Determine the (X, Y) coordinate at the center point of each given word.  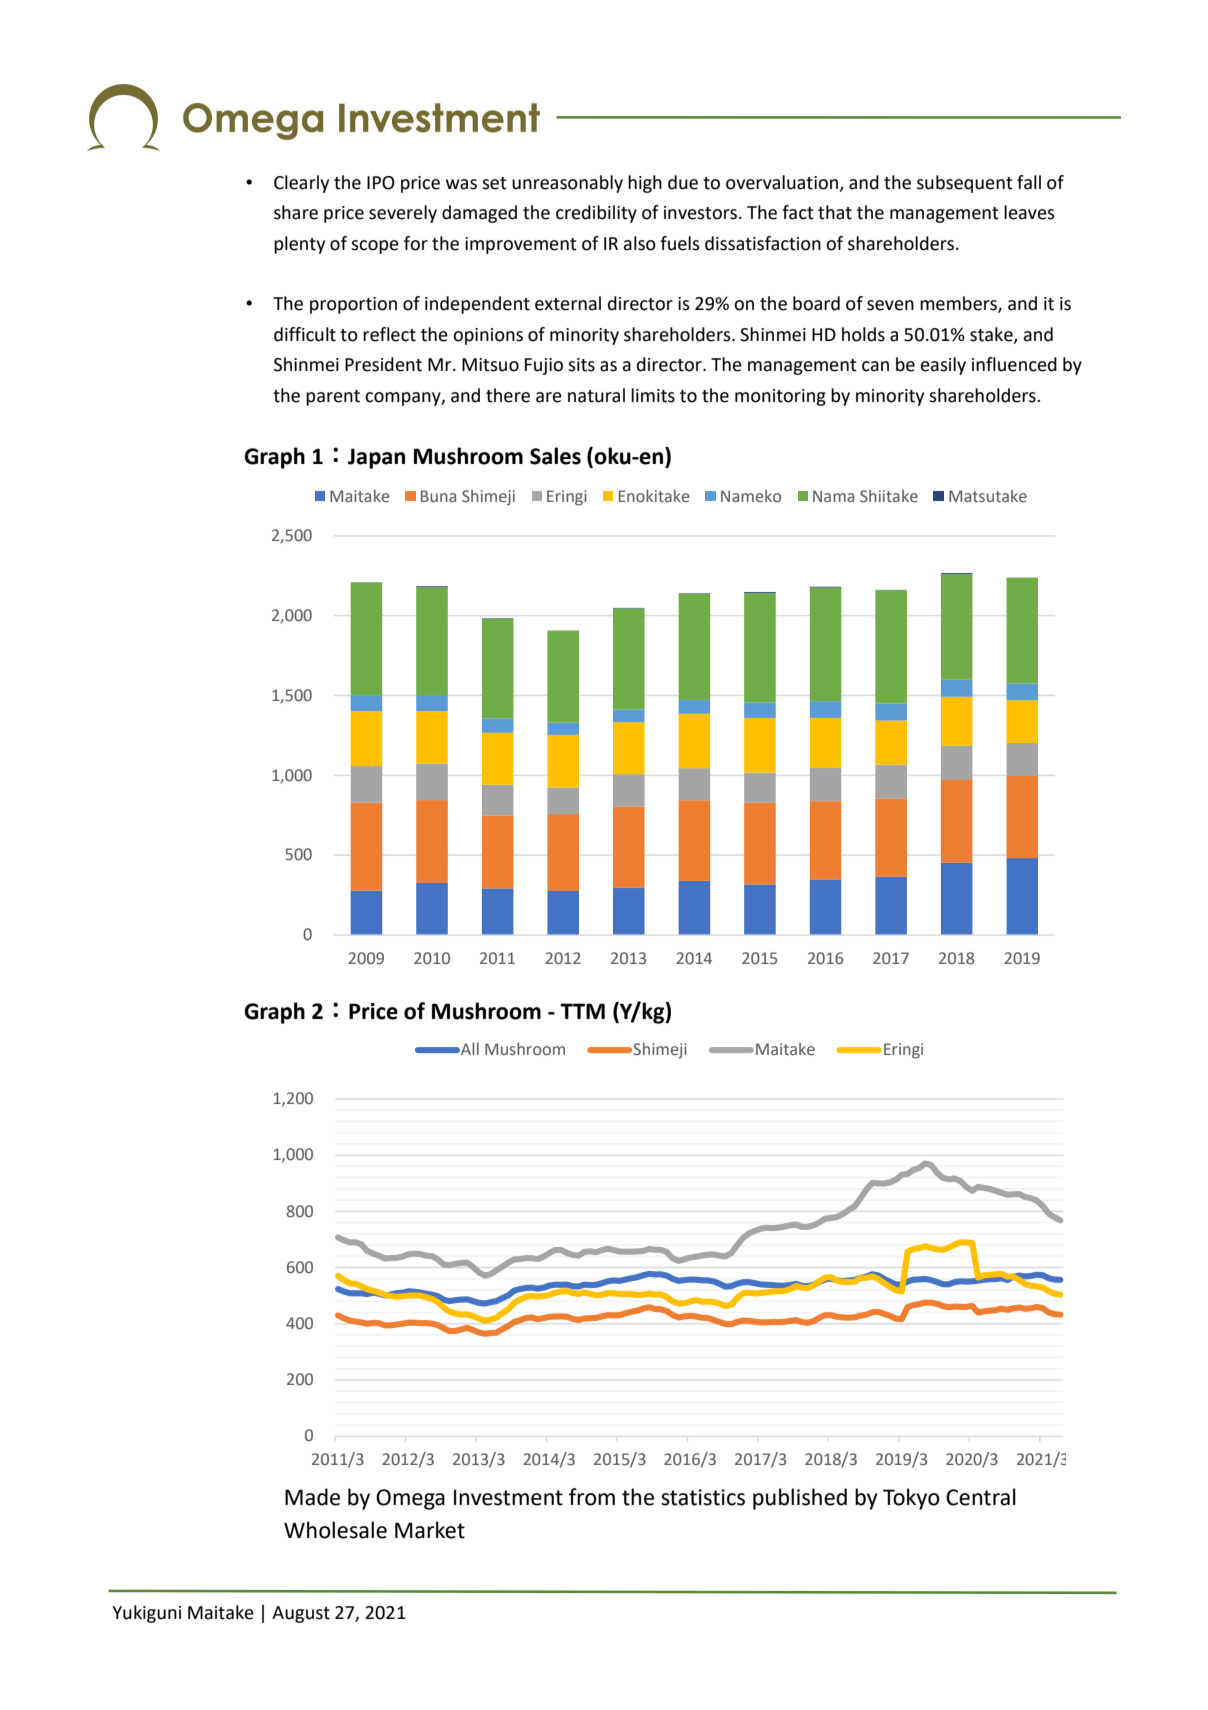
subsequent (965, 184)
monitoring (780, 397)
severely (403, 214)
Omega (410, 1499)
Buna (438, 496)
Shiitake (889, 496)
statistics (703, 1497)
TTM (582, 1011)
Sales (555, 456)
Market (430, 1530)
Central (981, 1497)
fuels (680, 243)
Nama (833, 496)
